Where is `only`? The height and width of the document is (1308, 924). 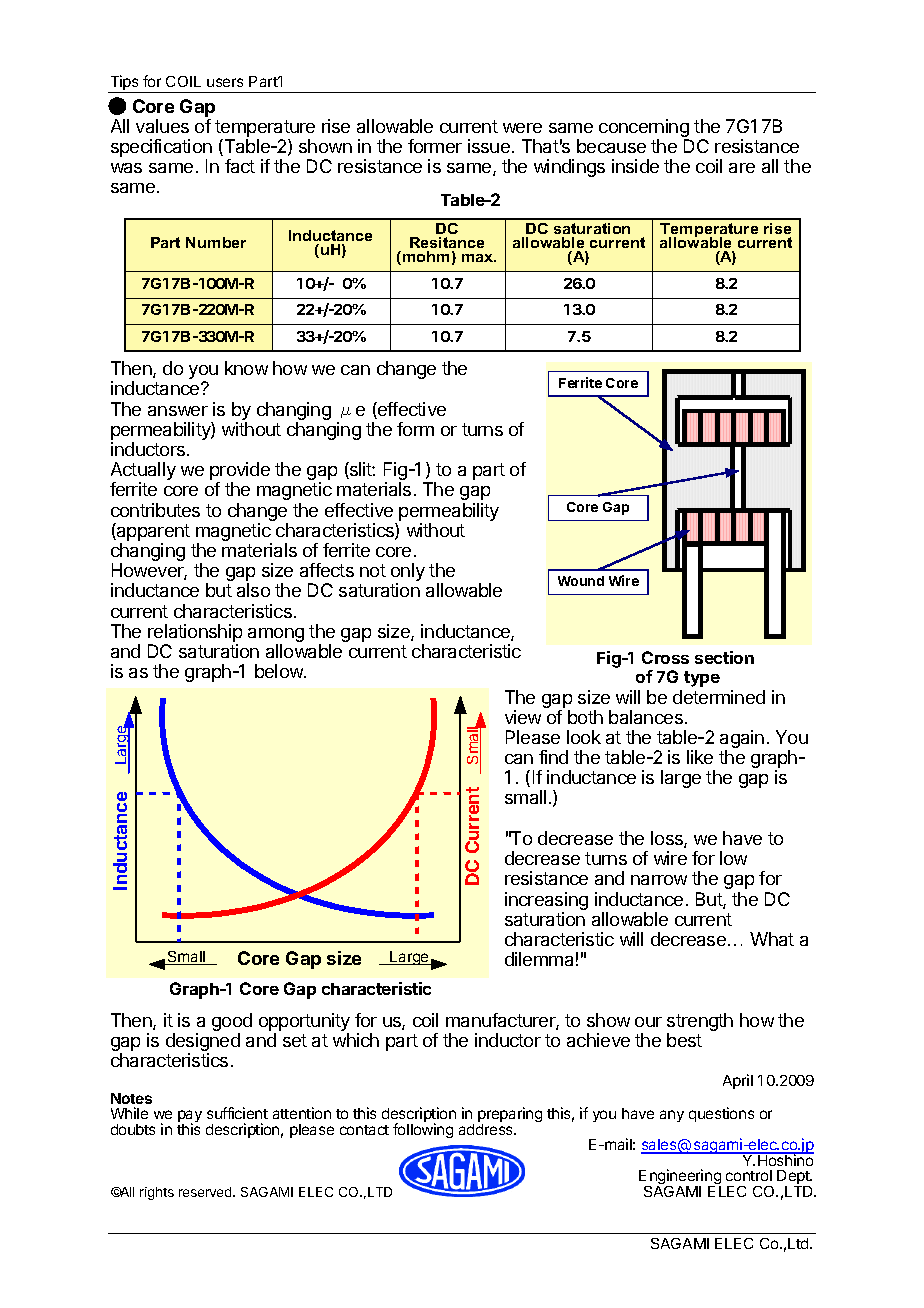 only is located at coordinates (408, 573).
